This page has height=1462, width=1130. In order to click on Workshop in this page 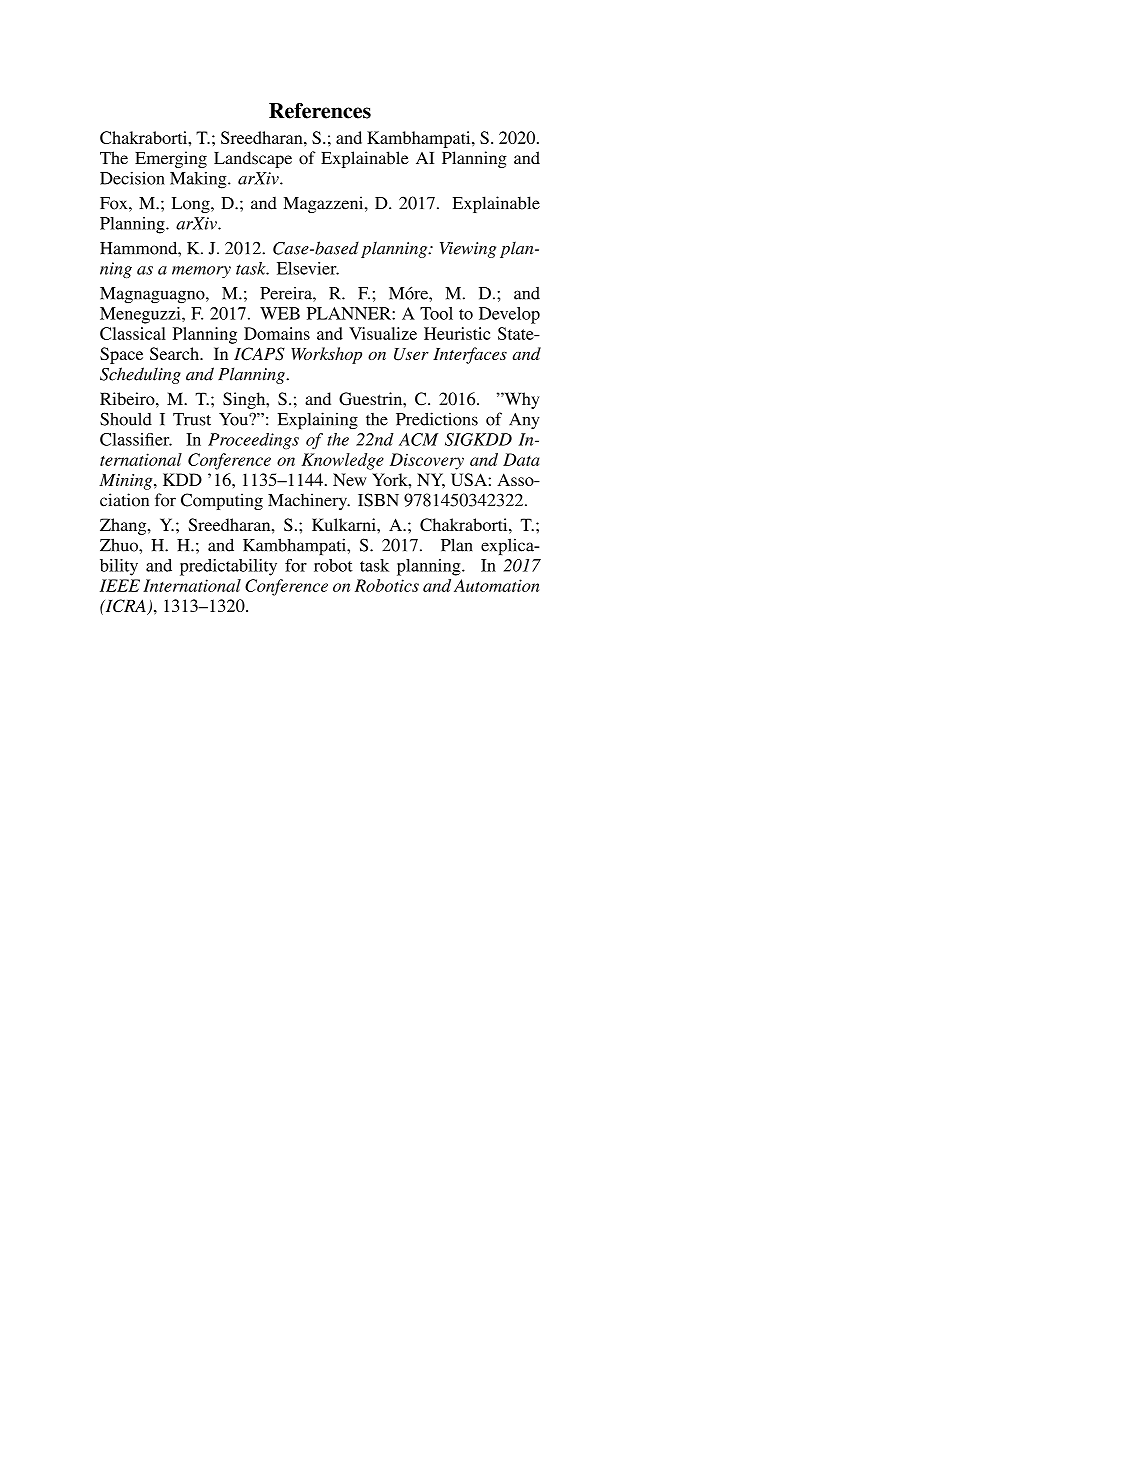, I will do `click(326, 355)`.
